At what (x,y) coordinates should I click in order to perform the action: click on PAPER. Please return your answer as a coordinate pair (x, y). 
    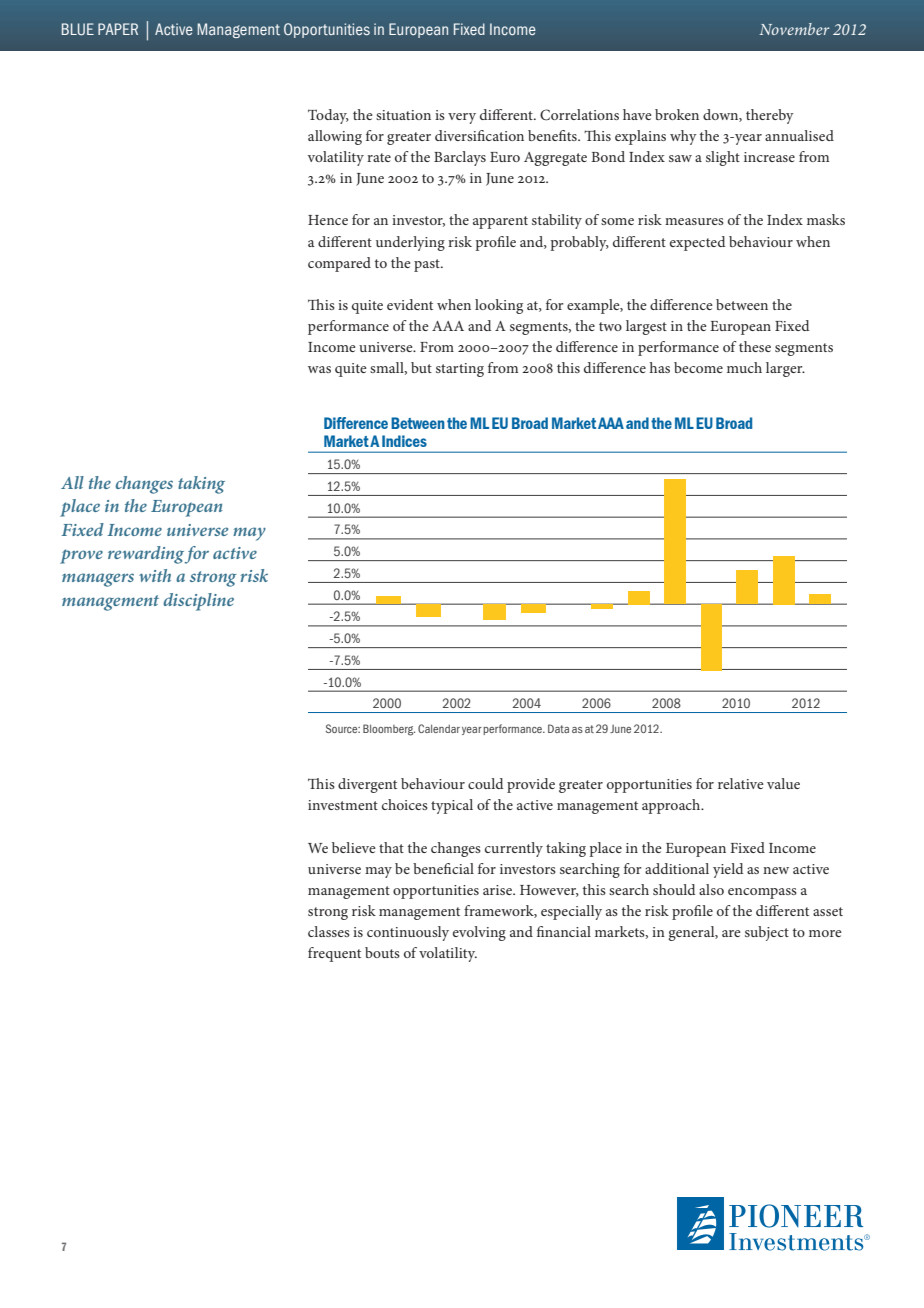
    Looking at the image, I should click on (118, 29).
